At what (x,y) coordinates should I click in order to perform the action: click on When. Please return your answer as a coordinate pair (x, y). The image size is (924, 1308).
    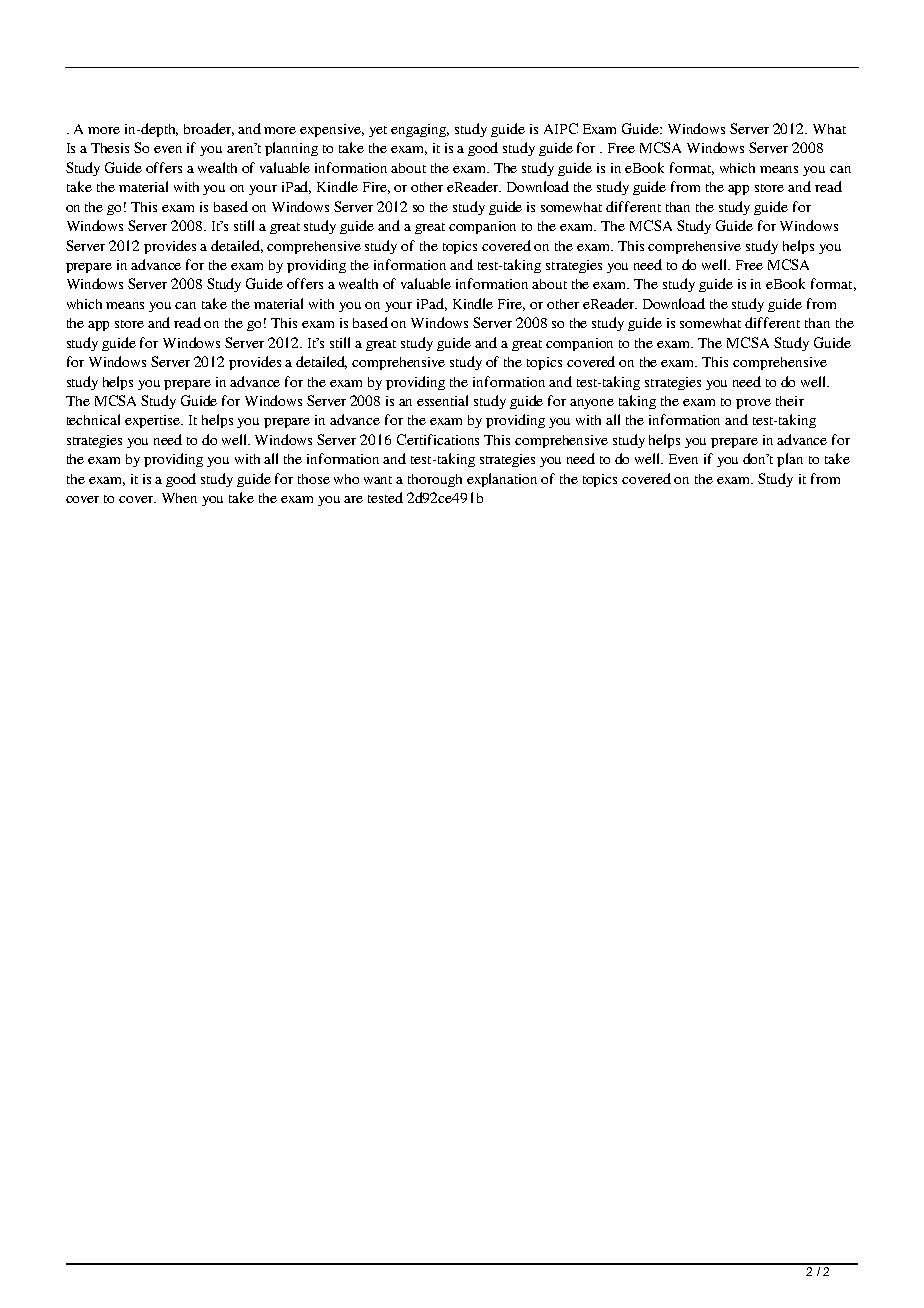
    Looking at the image, I should click on (179, 498).
